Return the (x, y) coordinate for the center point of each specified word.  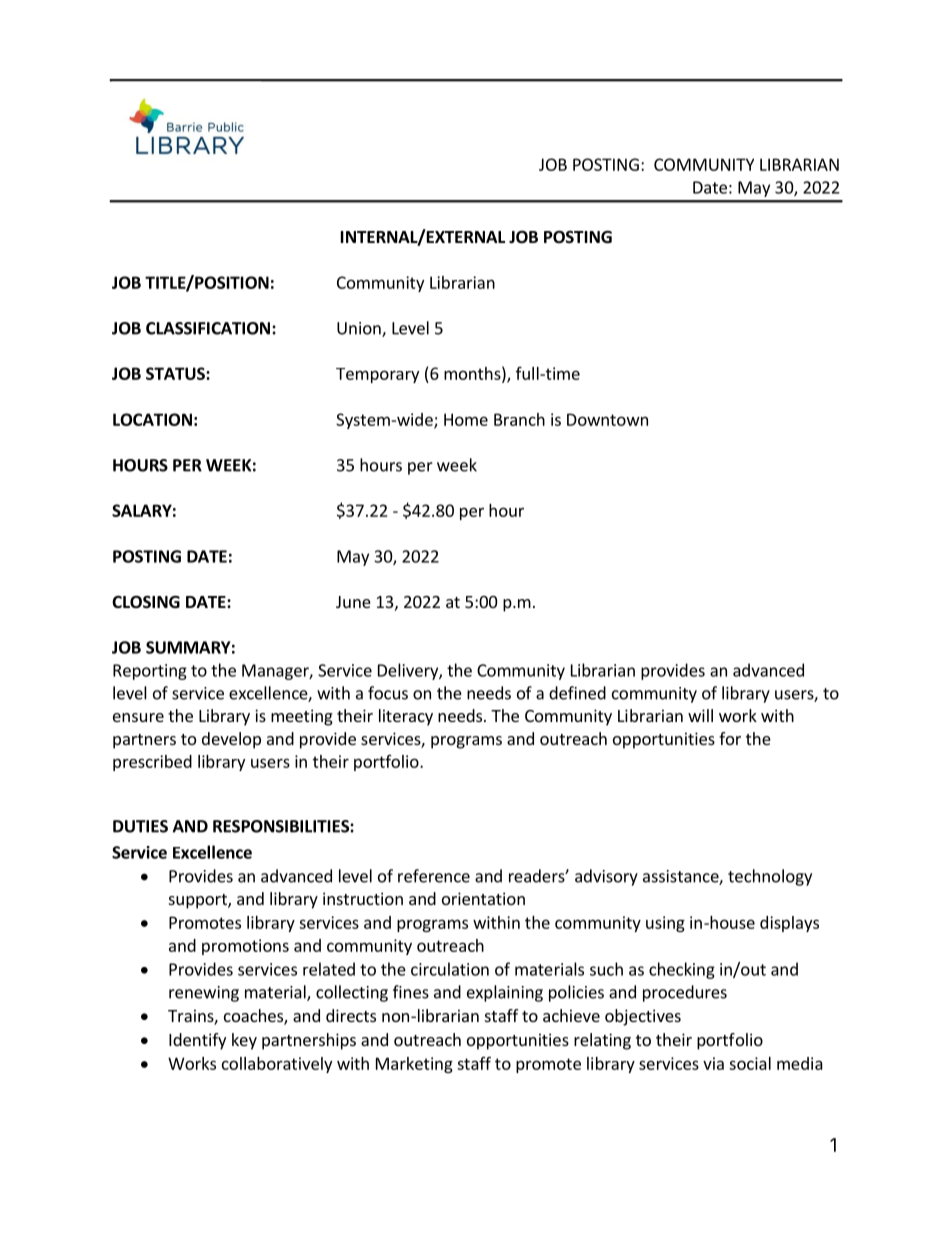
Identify (197, 1041)
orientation (483, 898)
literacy (406, 717)
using (665, 924)
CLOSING (146, 602)
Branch (519, 419)
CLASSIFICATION (208, 328)
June (353, 602)
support (199, 901)
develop (231, 740)
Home (466, 419)
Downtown (607, 419)
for (730, 738)
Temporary (377, 375)
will (700, 715)
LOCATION (152, 419)
